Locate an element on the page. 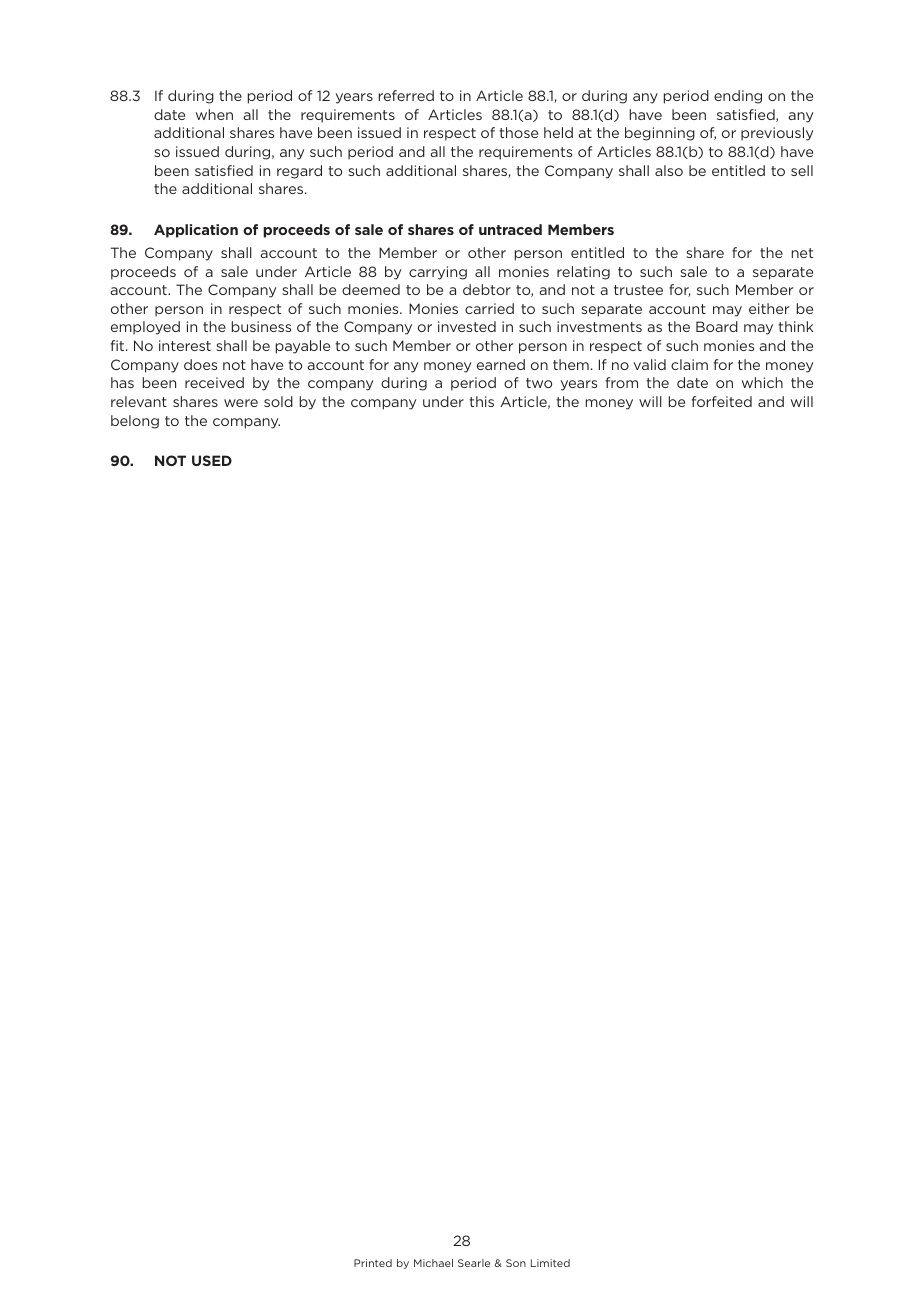  forfeited is located at coordinates (721, 401).
